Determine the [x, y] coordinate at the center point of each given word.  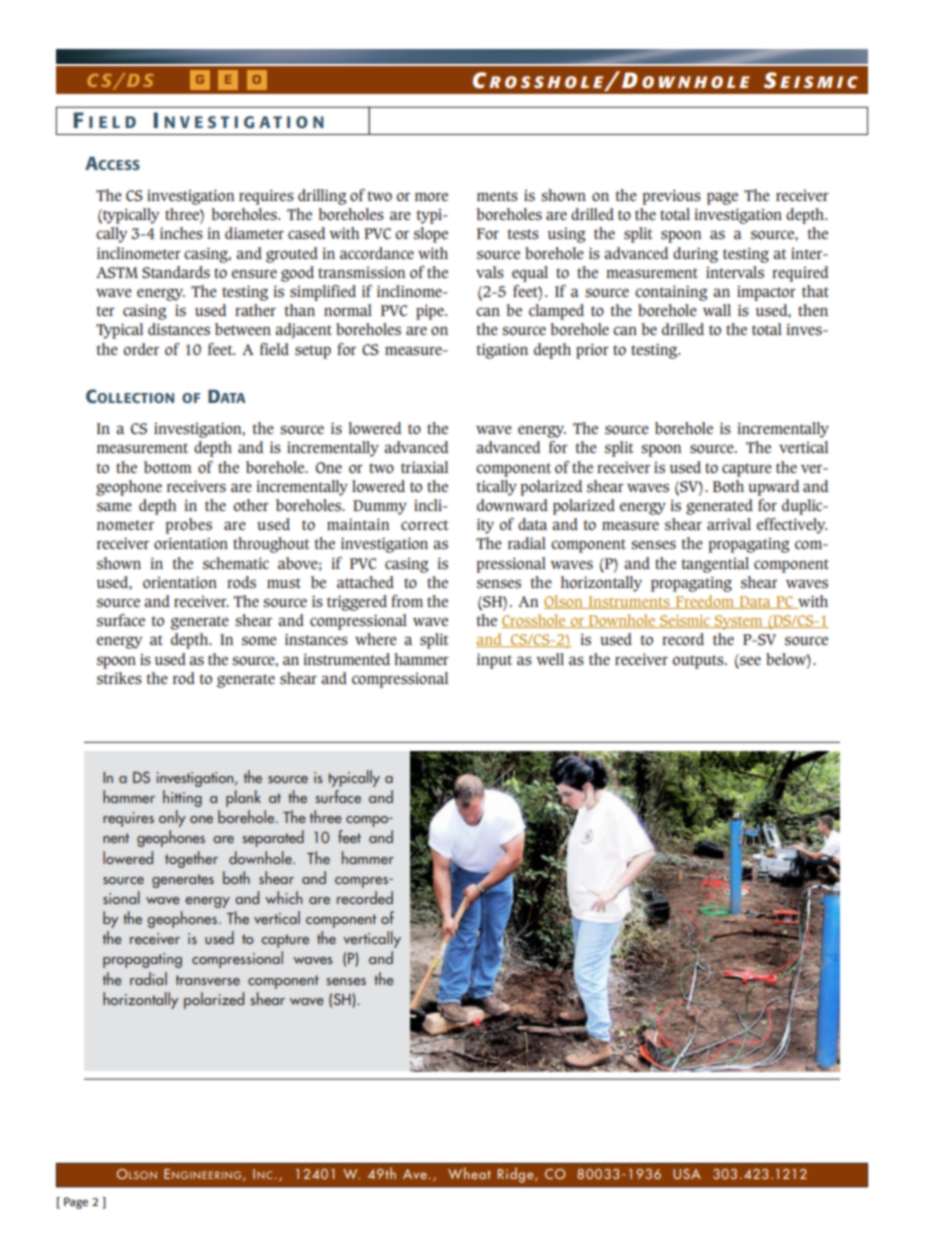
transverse [208, 980]
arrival [729, 524]
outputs [699, 662]
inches [181, 233]
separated [273, 838]
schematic [236, 563]
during [695, 255]
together [191, 859]
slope [431, 235]
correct [425, 525]
